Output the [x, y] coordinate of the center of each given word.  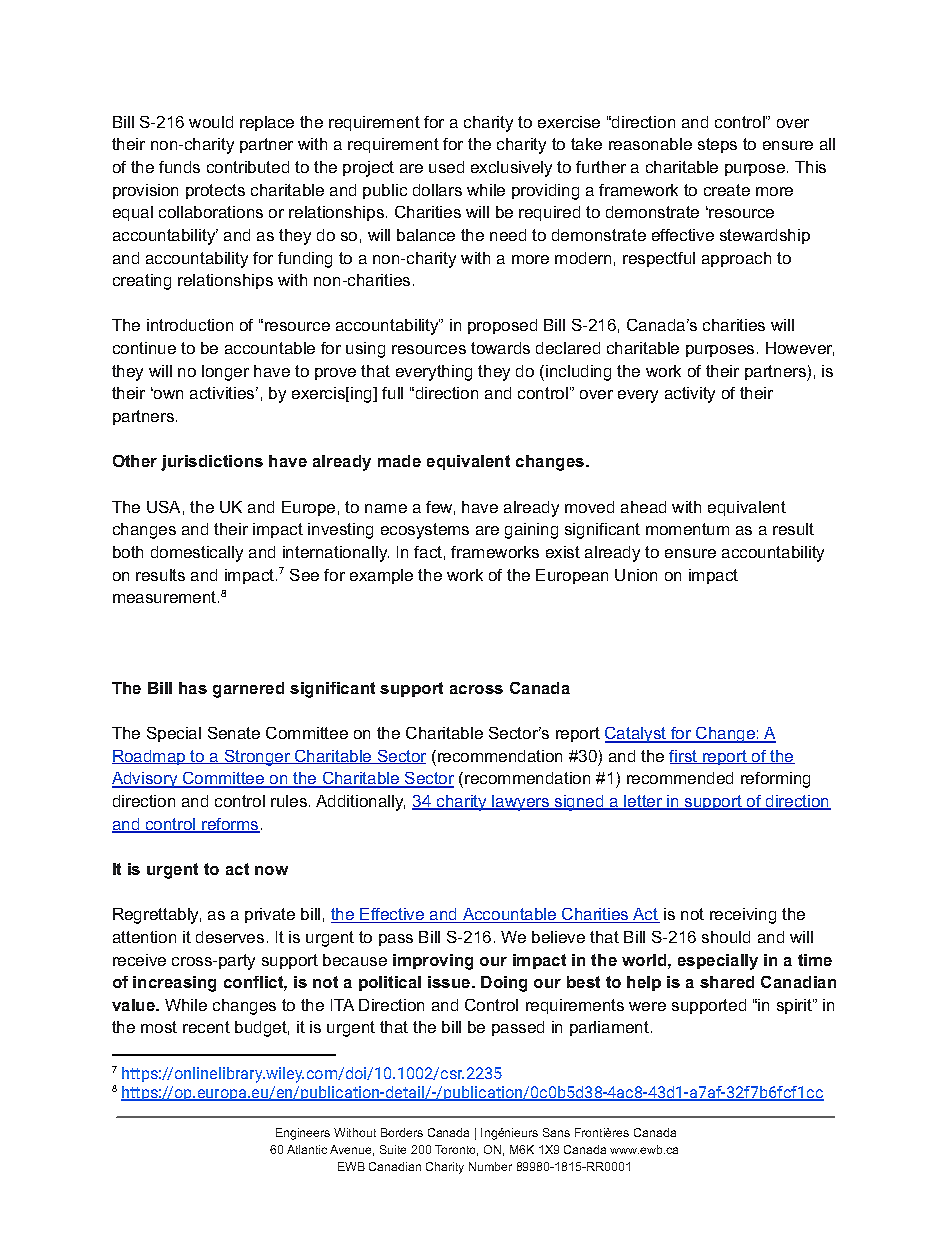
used [446, 167]
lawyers [521, 803]
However [800, 349]
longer [225, 373]
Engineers [303, 1134]
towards [500, 348]
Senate [234, 733]
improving [433, 962]
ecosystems [425, 531]
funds [179, 167]
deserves [230, 937]
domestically [197, 554]
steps [717, 145]
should [726, 937]
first [684, 757]
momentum [687, 529]
